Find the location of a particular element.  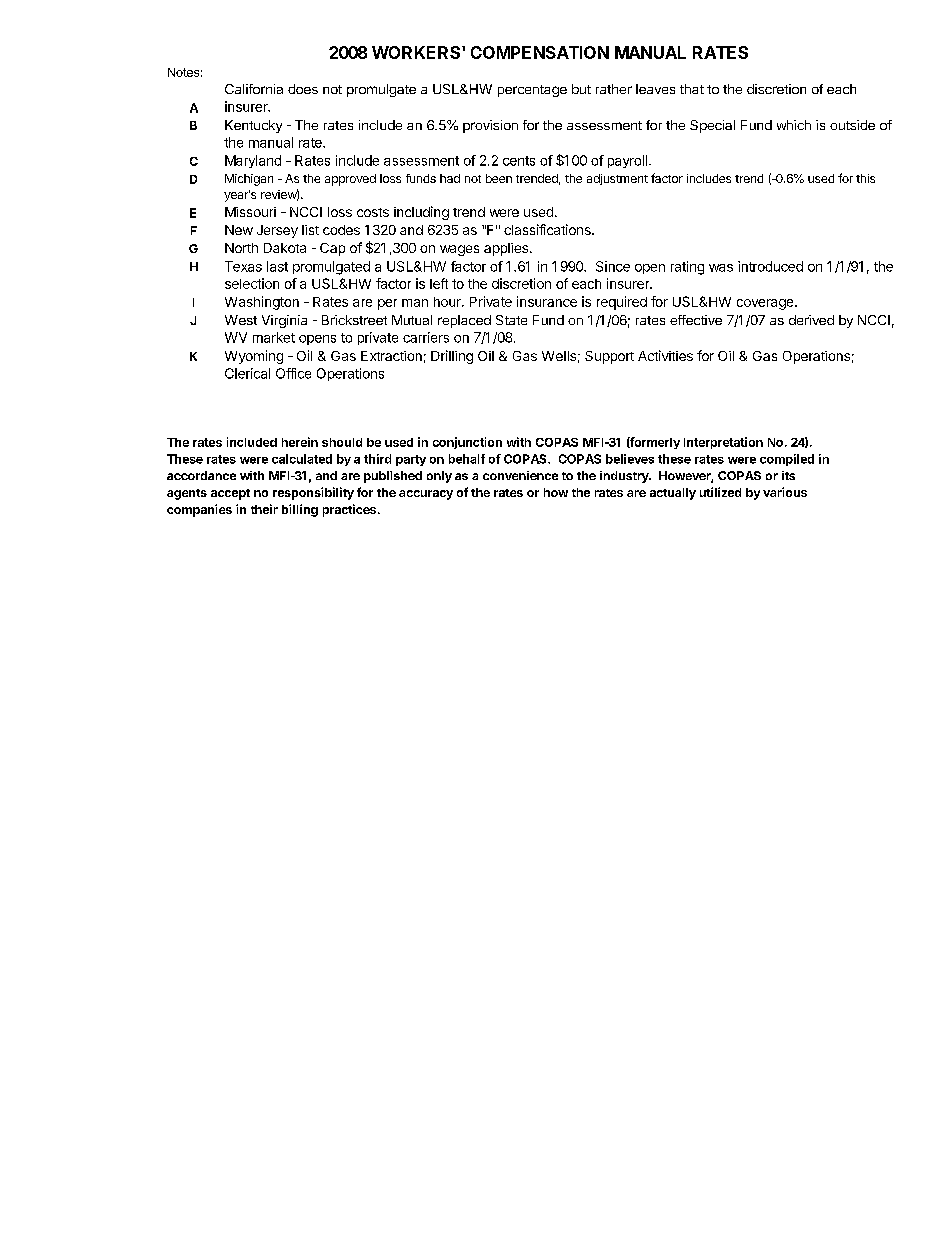

California is located at coordinates (254, 89).
